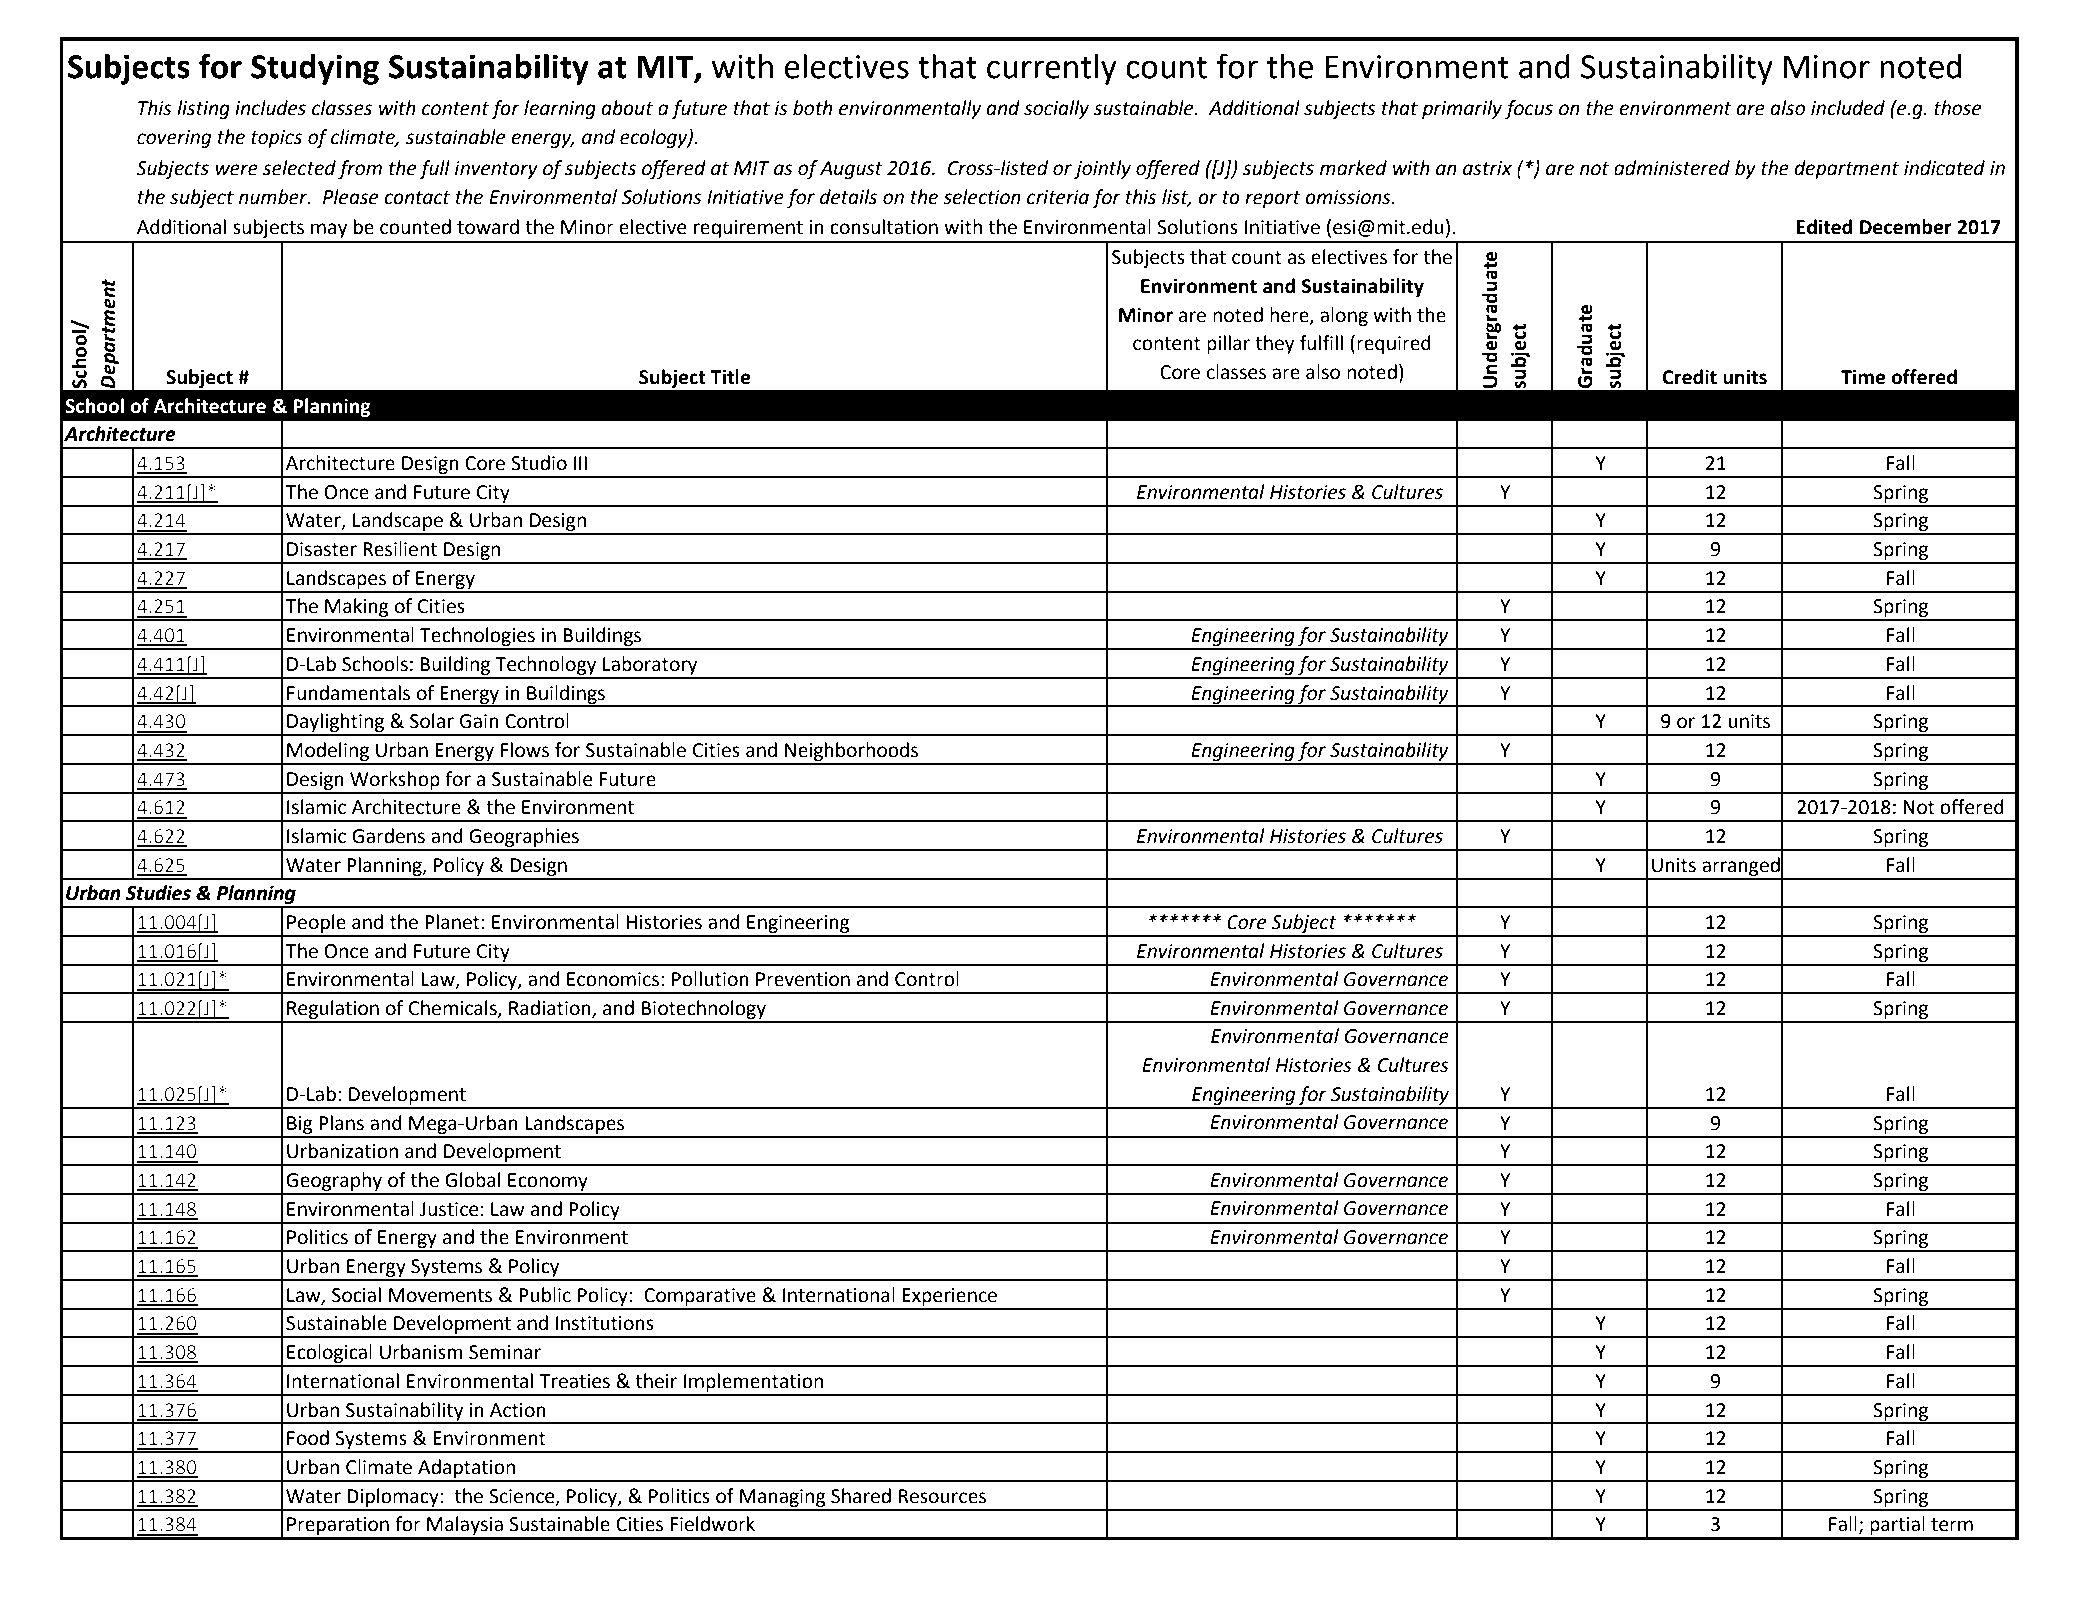 Image resolution: width=2081 pixels, height=1608 pixels. I want to click on included, so click(1848, 108).
